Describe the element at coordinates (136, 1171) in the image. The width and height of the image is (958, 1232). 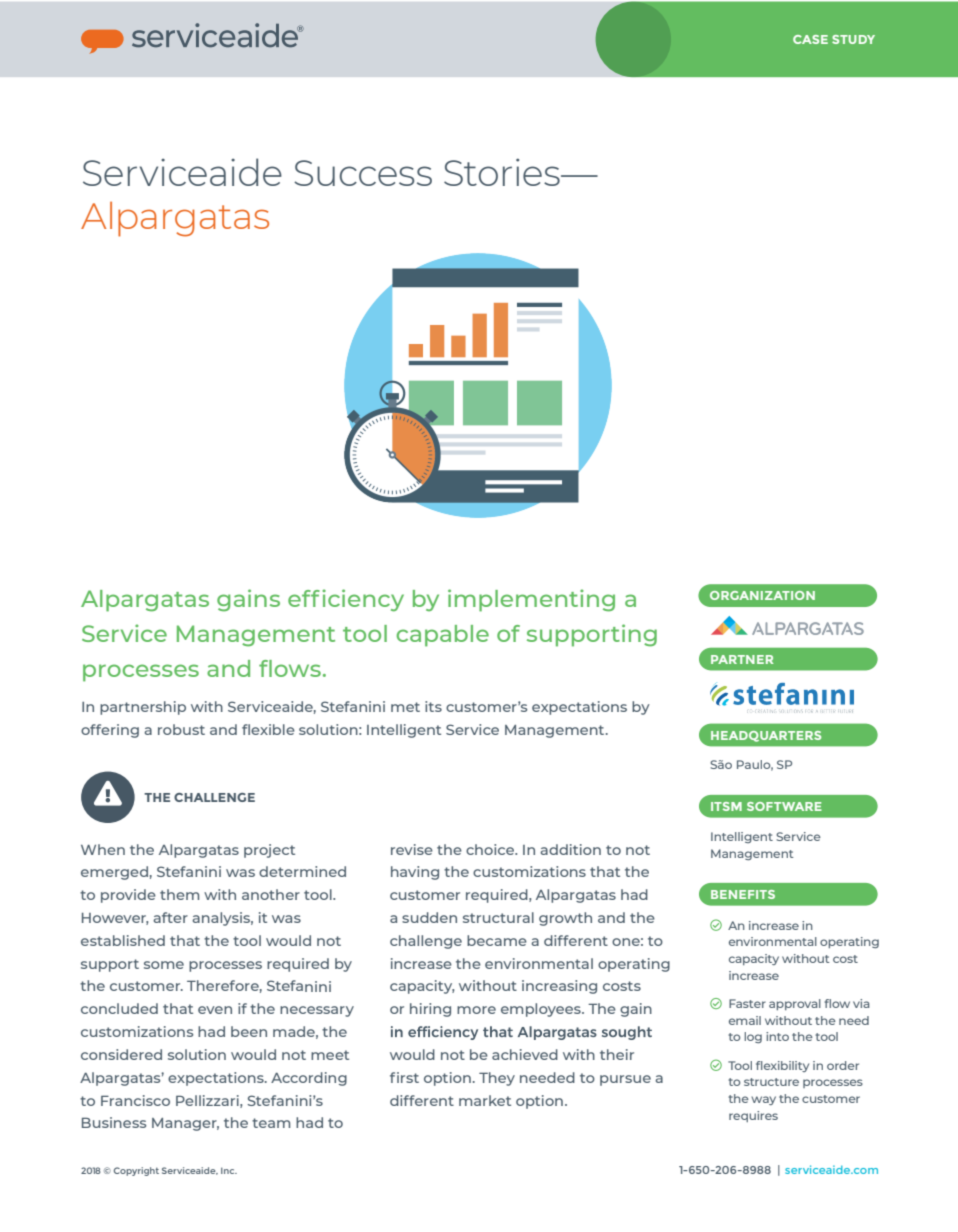
I see `Copyright` at that location.
